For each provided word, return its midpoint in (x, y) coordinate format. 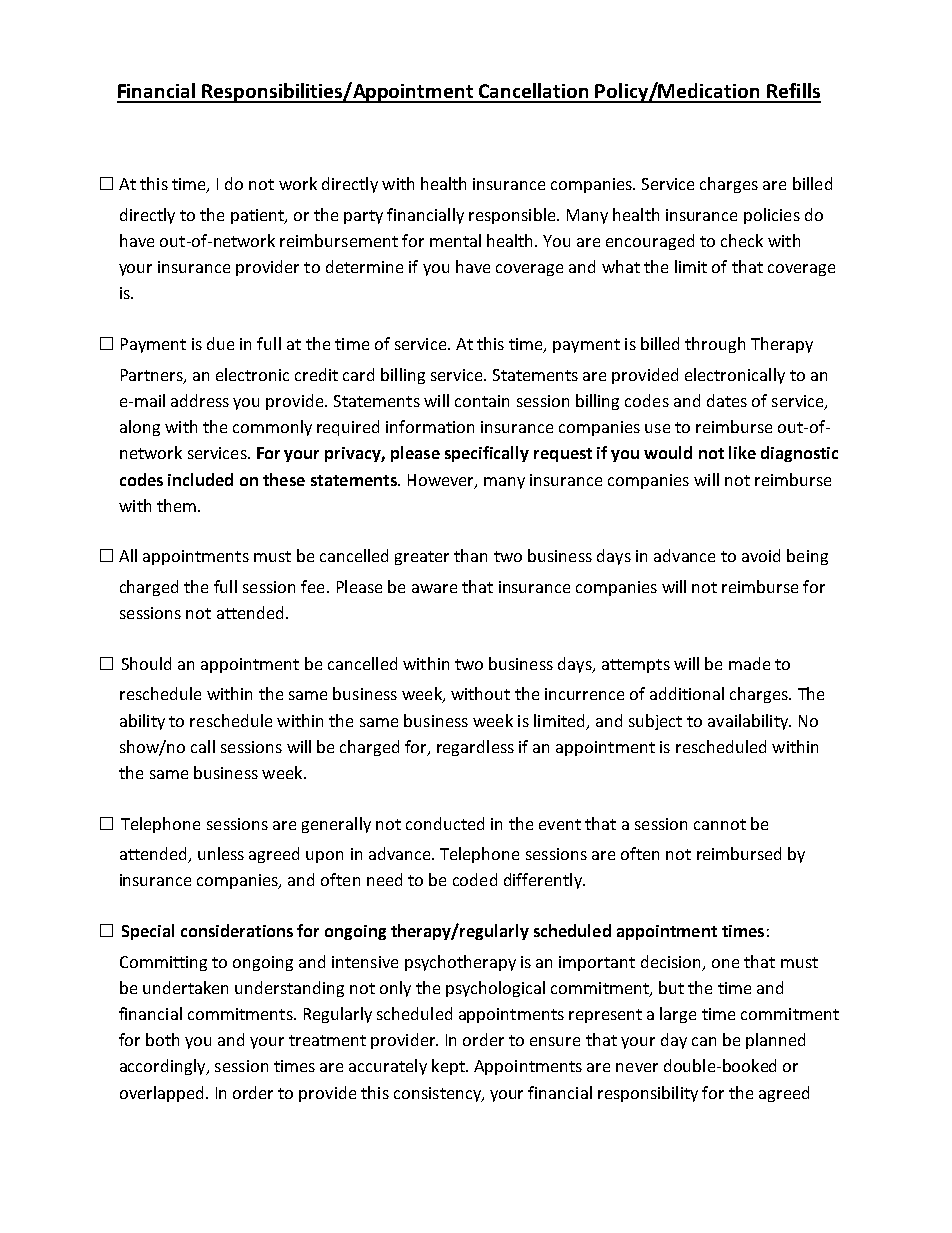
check (742, 240)
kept (449, 1067)
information (430, 426)
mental (455, 240)
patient (258, 216)
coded (475, 879)
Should (146, 663)
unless (221, 853)
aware (434, 588)
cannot (720, 824)
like (742, 452)
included (200, 479)
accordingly (164, 1067)
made (749, 663)
